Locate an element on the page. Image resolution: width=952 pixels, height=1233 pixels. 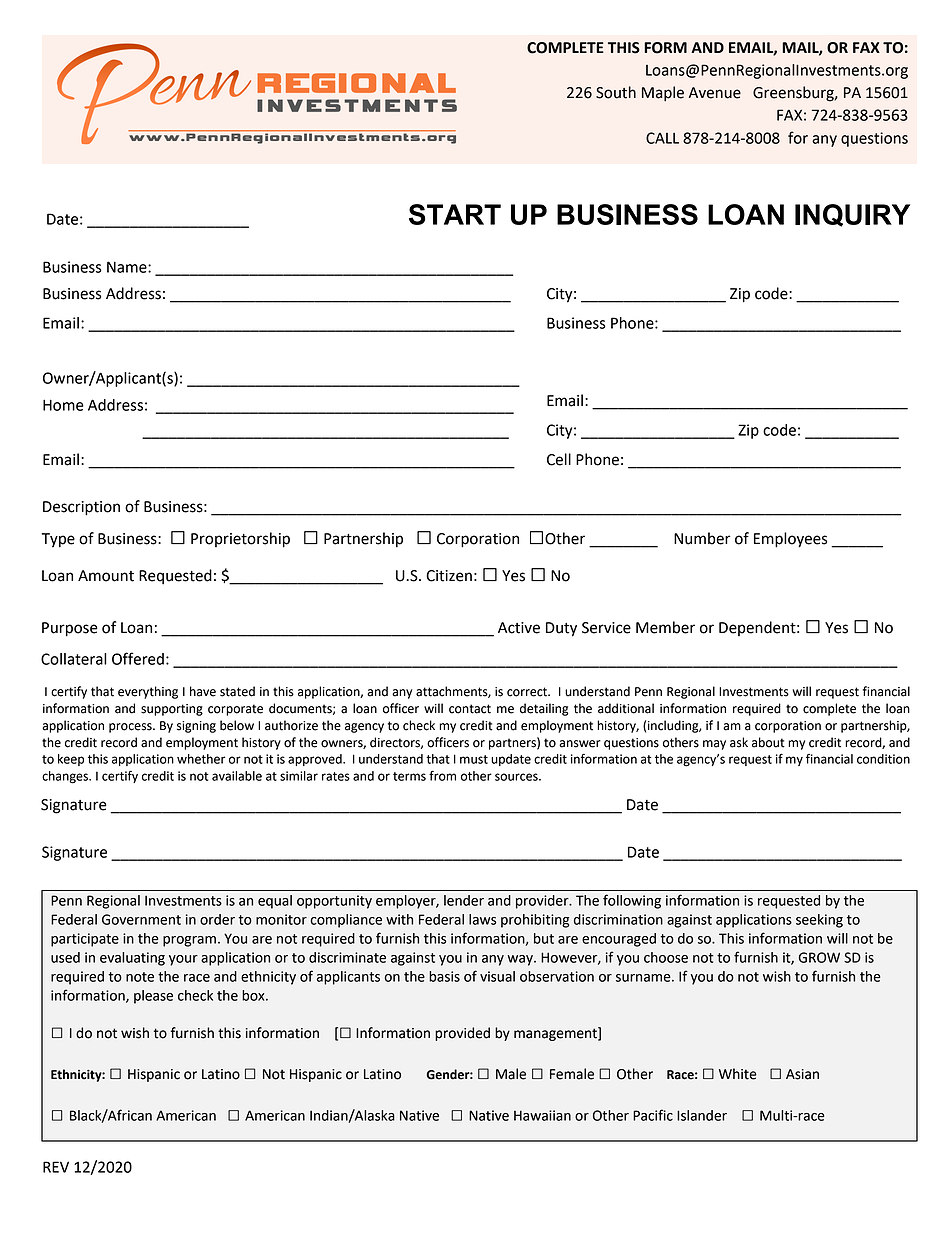
Hawaiian is located at coordinates (542, 1115).
